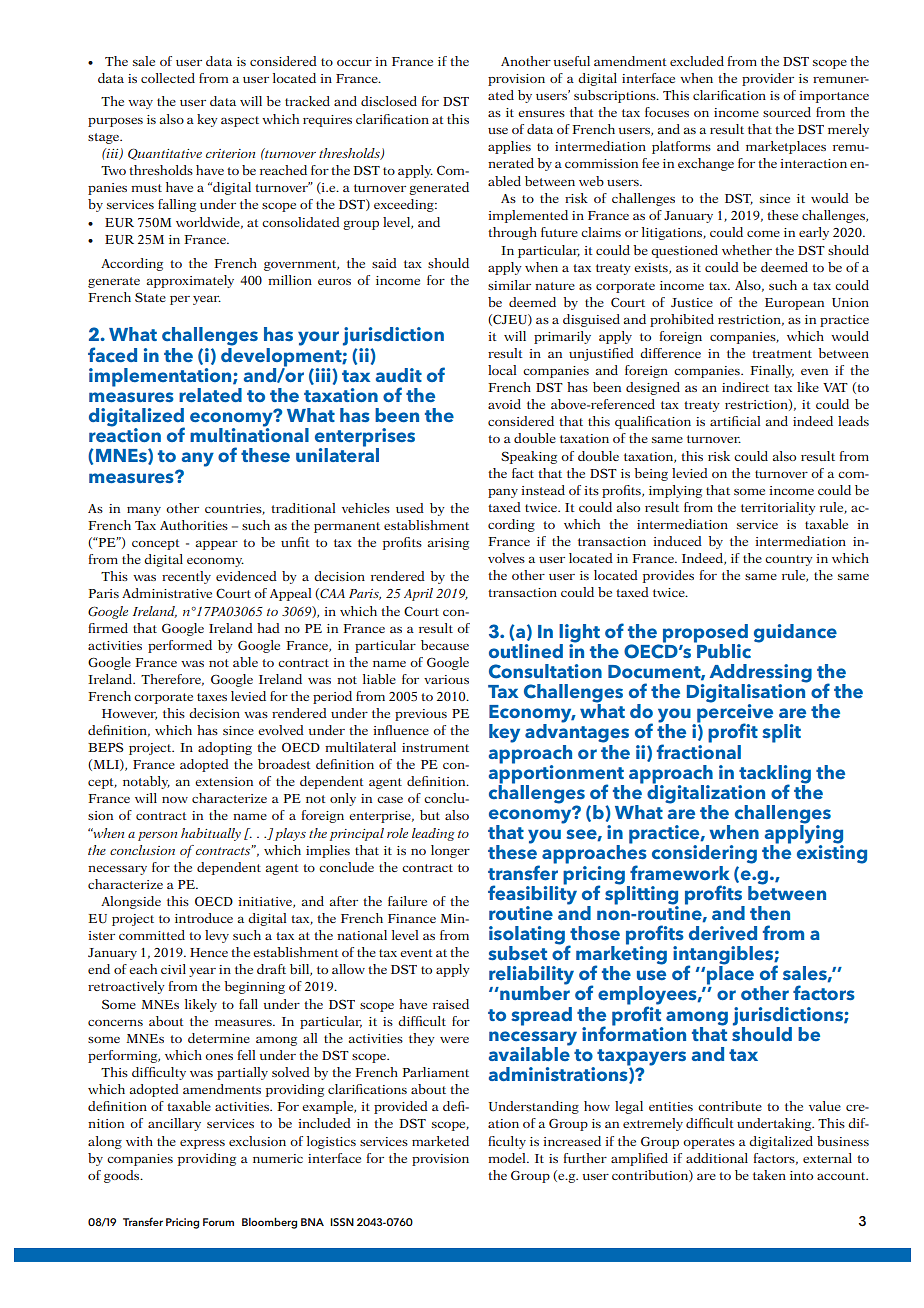 The width and height of the page is (924, 1308). I want to click on tackling, so click(775, 775).
